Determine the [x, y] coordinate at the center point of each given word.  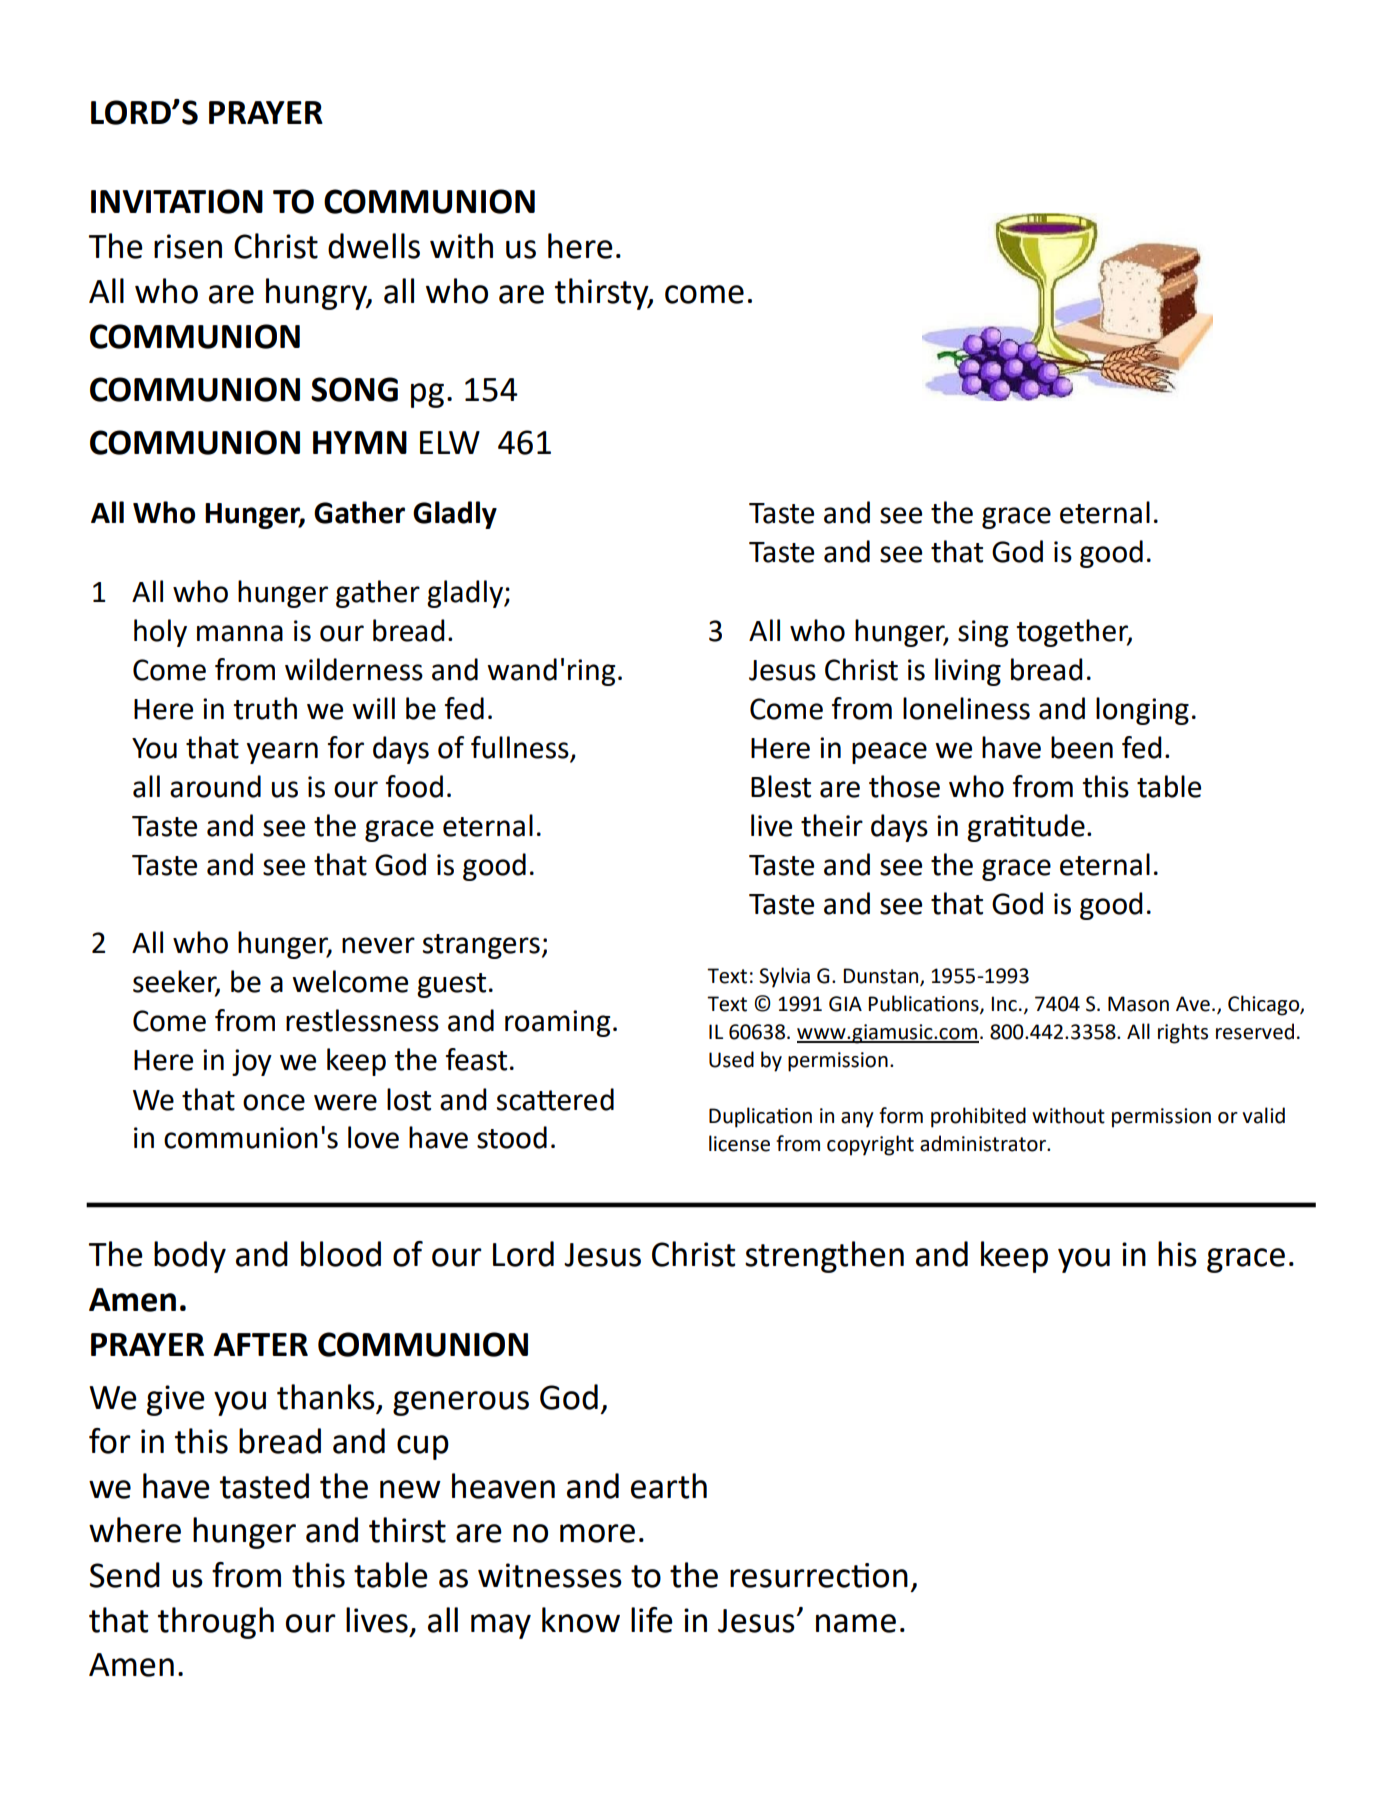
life [652, 1620]
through [216, 1623]
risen [188, 246]
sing [983, 633]
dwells [374, 246]
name [856, 1623]
